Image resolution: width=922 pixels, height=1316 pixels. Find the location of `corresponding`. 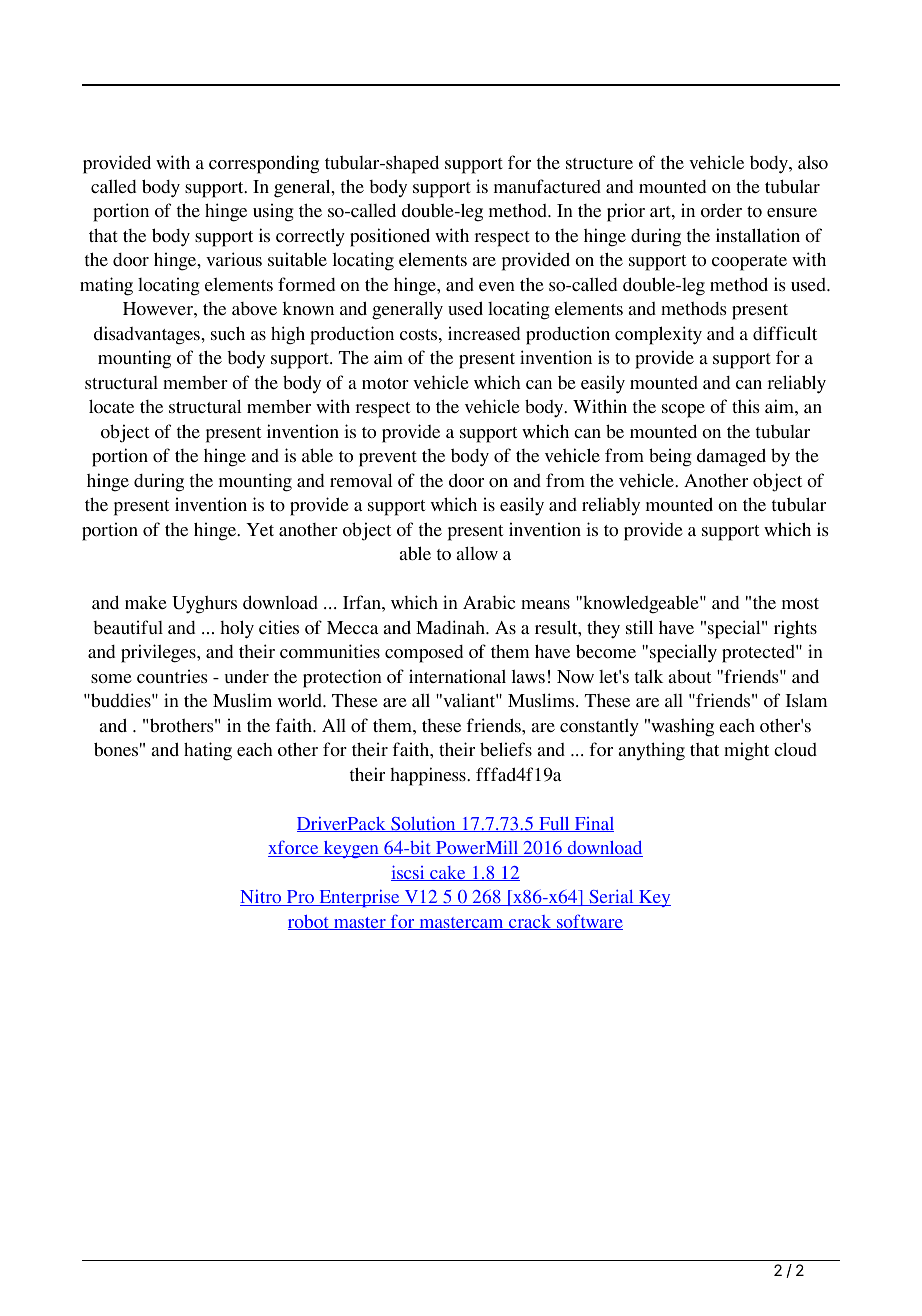

corresponding is located at coordinates (264, 164).
